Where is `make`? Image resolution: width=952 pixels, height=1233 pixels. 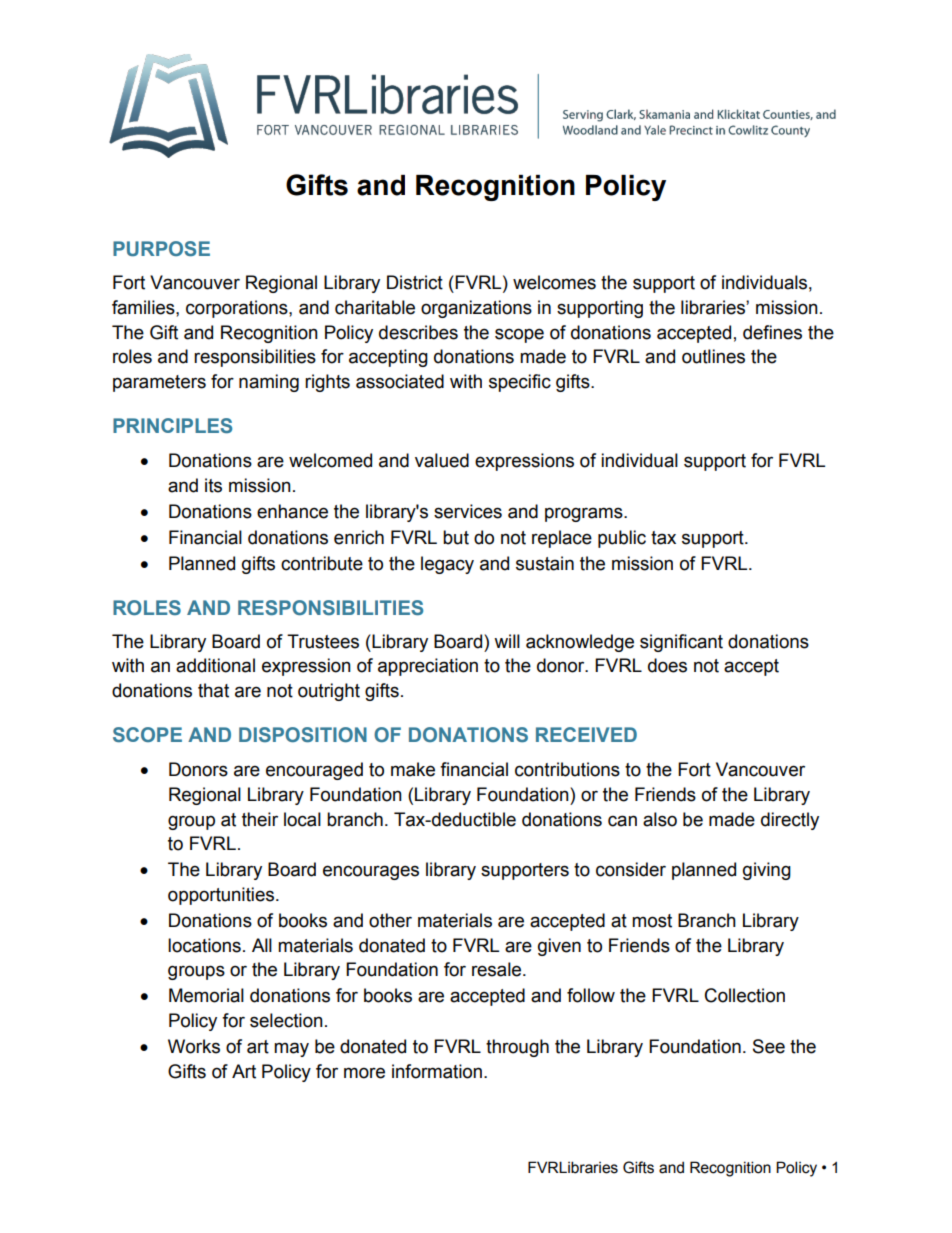 make is located at coordinates (413, 769).
